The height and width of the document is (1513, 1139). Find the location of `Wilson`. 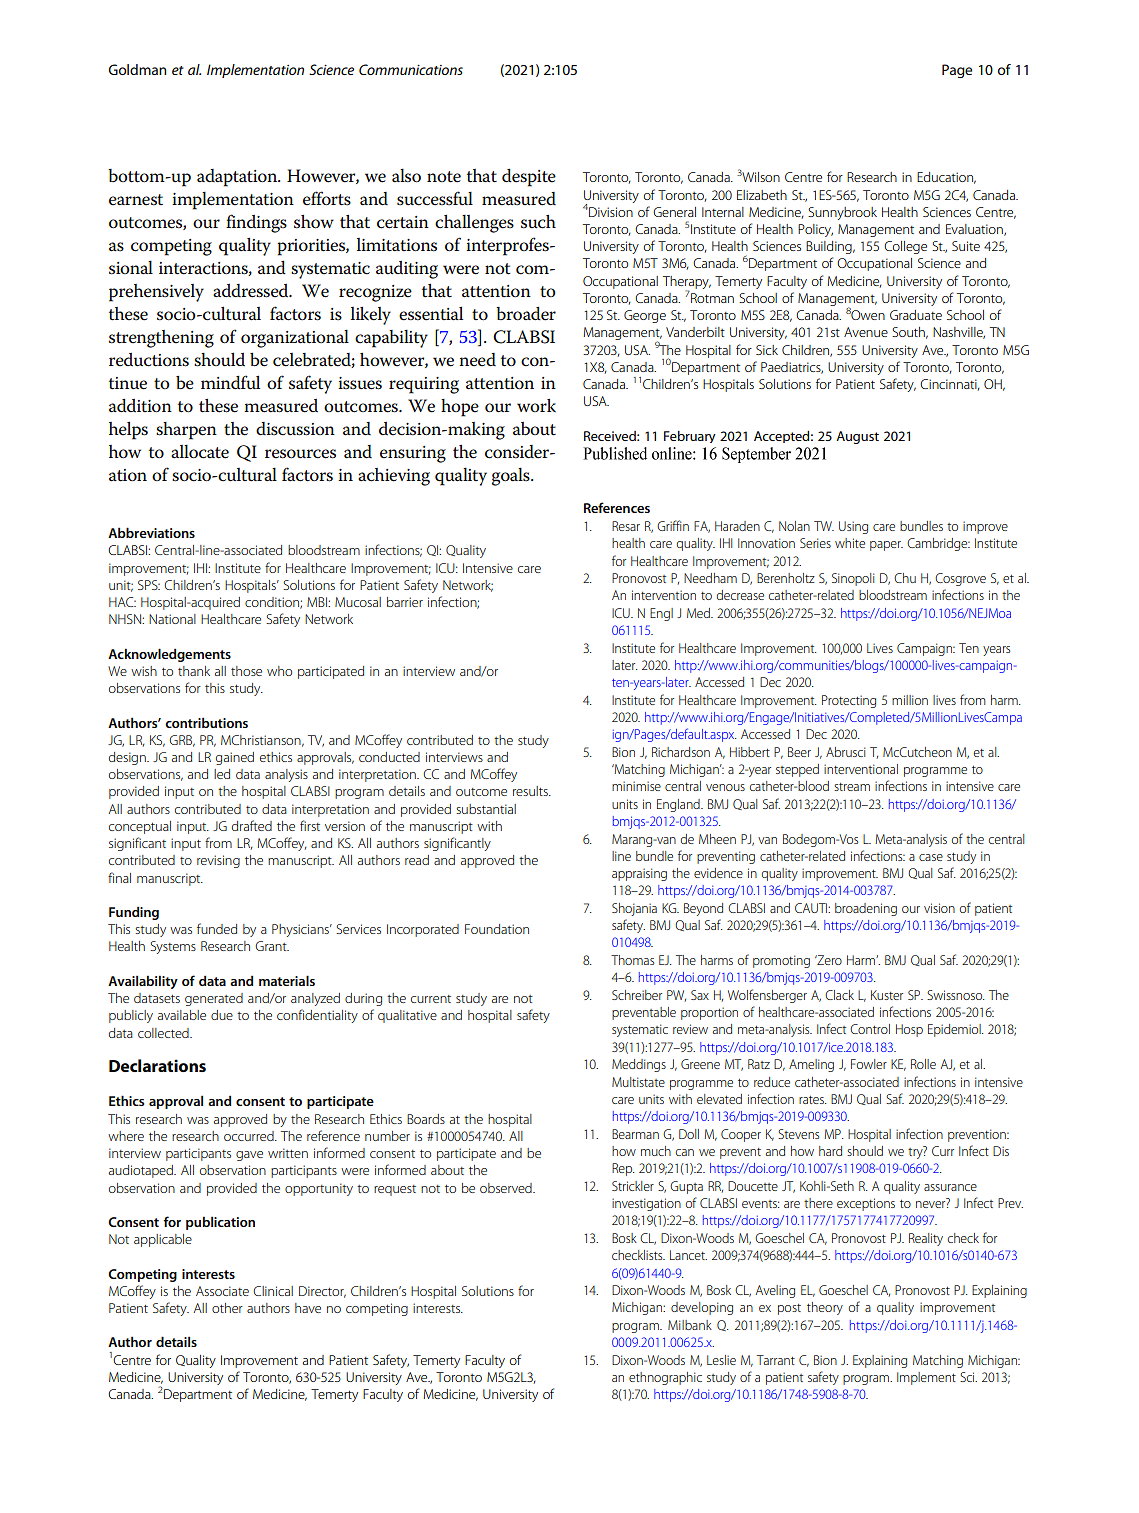

Wilson is located at coordinates (761, 177).
